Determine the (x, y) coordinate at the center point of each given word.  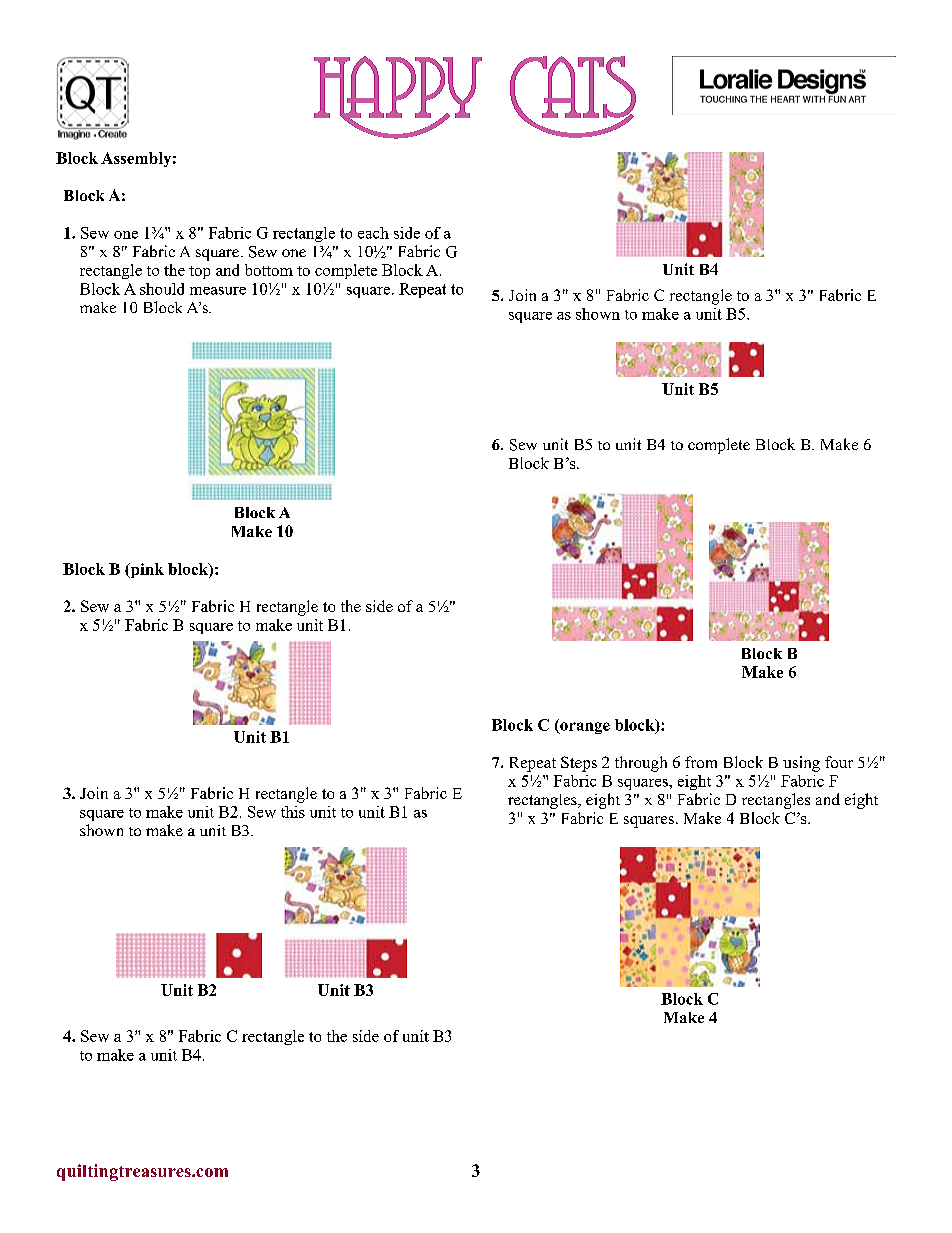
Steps (579, 764)
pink (146, 570)
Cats (573, 97)
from (701, 762)
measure (218, 291)
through (641, 764)
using (801, 764)
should (162, 289)
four (839, 762)
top (199, 272)
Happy (398, 97)
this (293, 812)
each (373, 233)
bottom (269, 270)
